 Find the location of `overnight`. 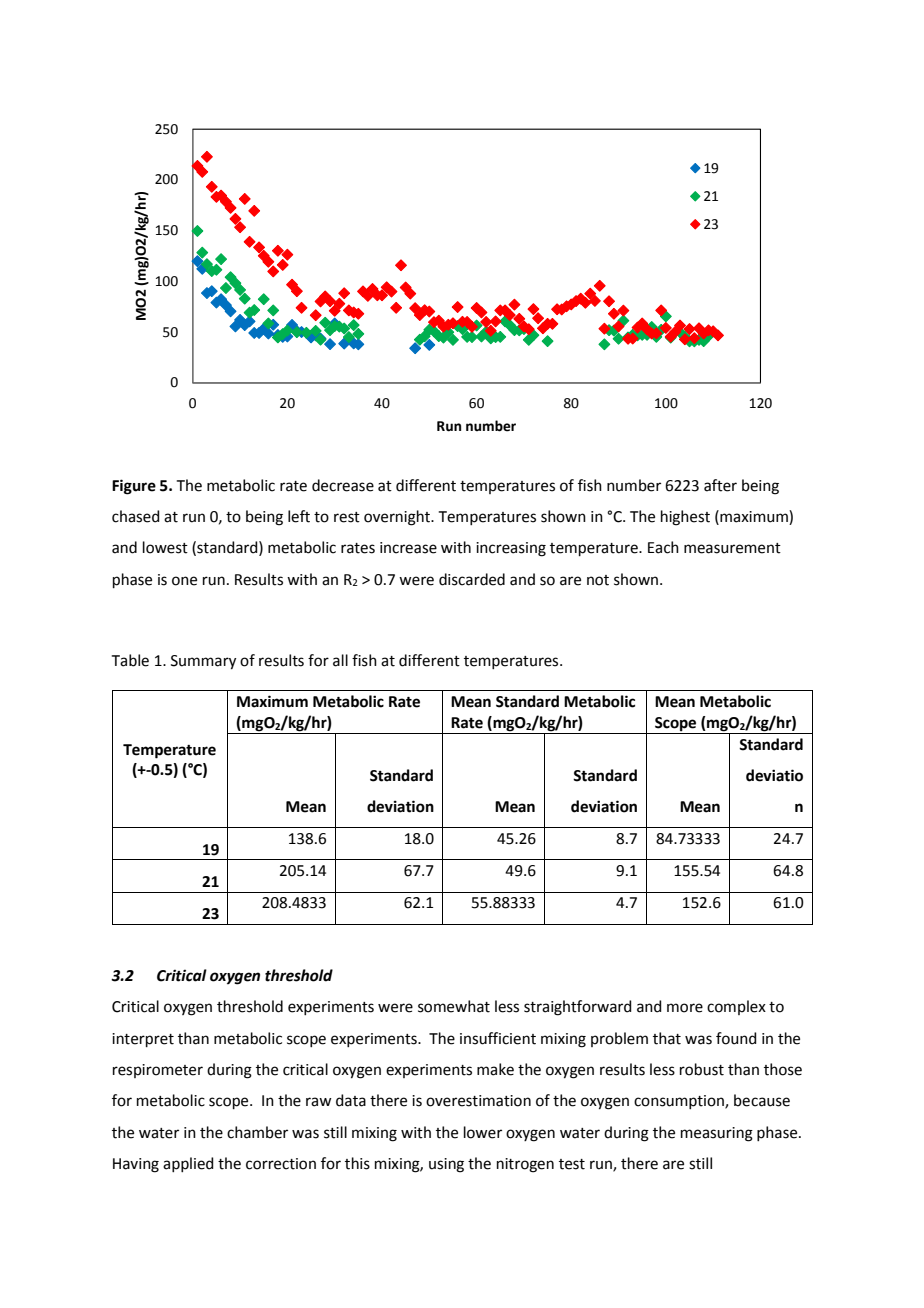

overnight is located at coordinates (398, 518).
